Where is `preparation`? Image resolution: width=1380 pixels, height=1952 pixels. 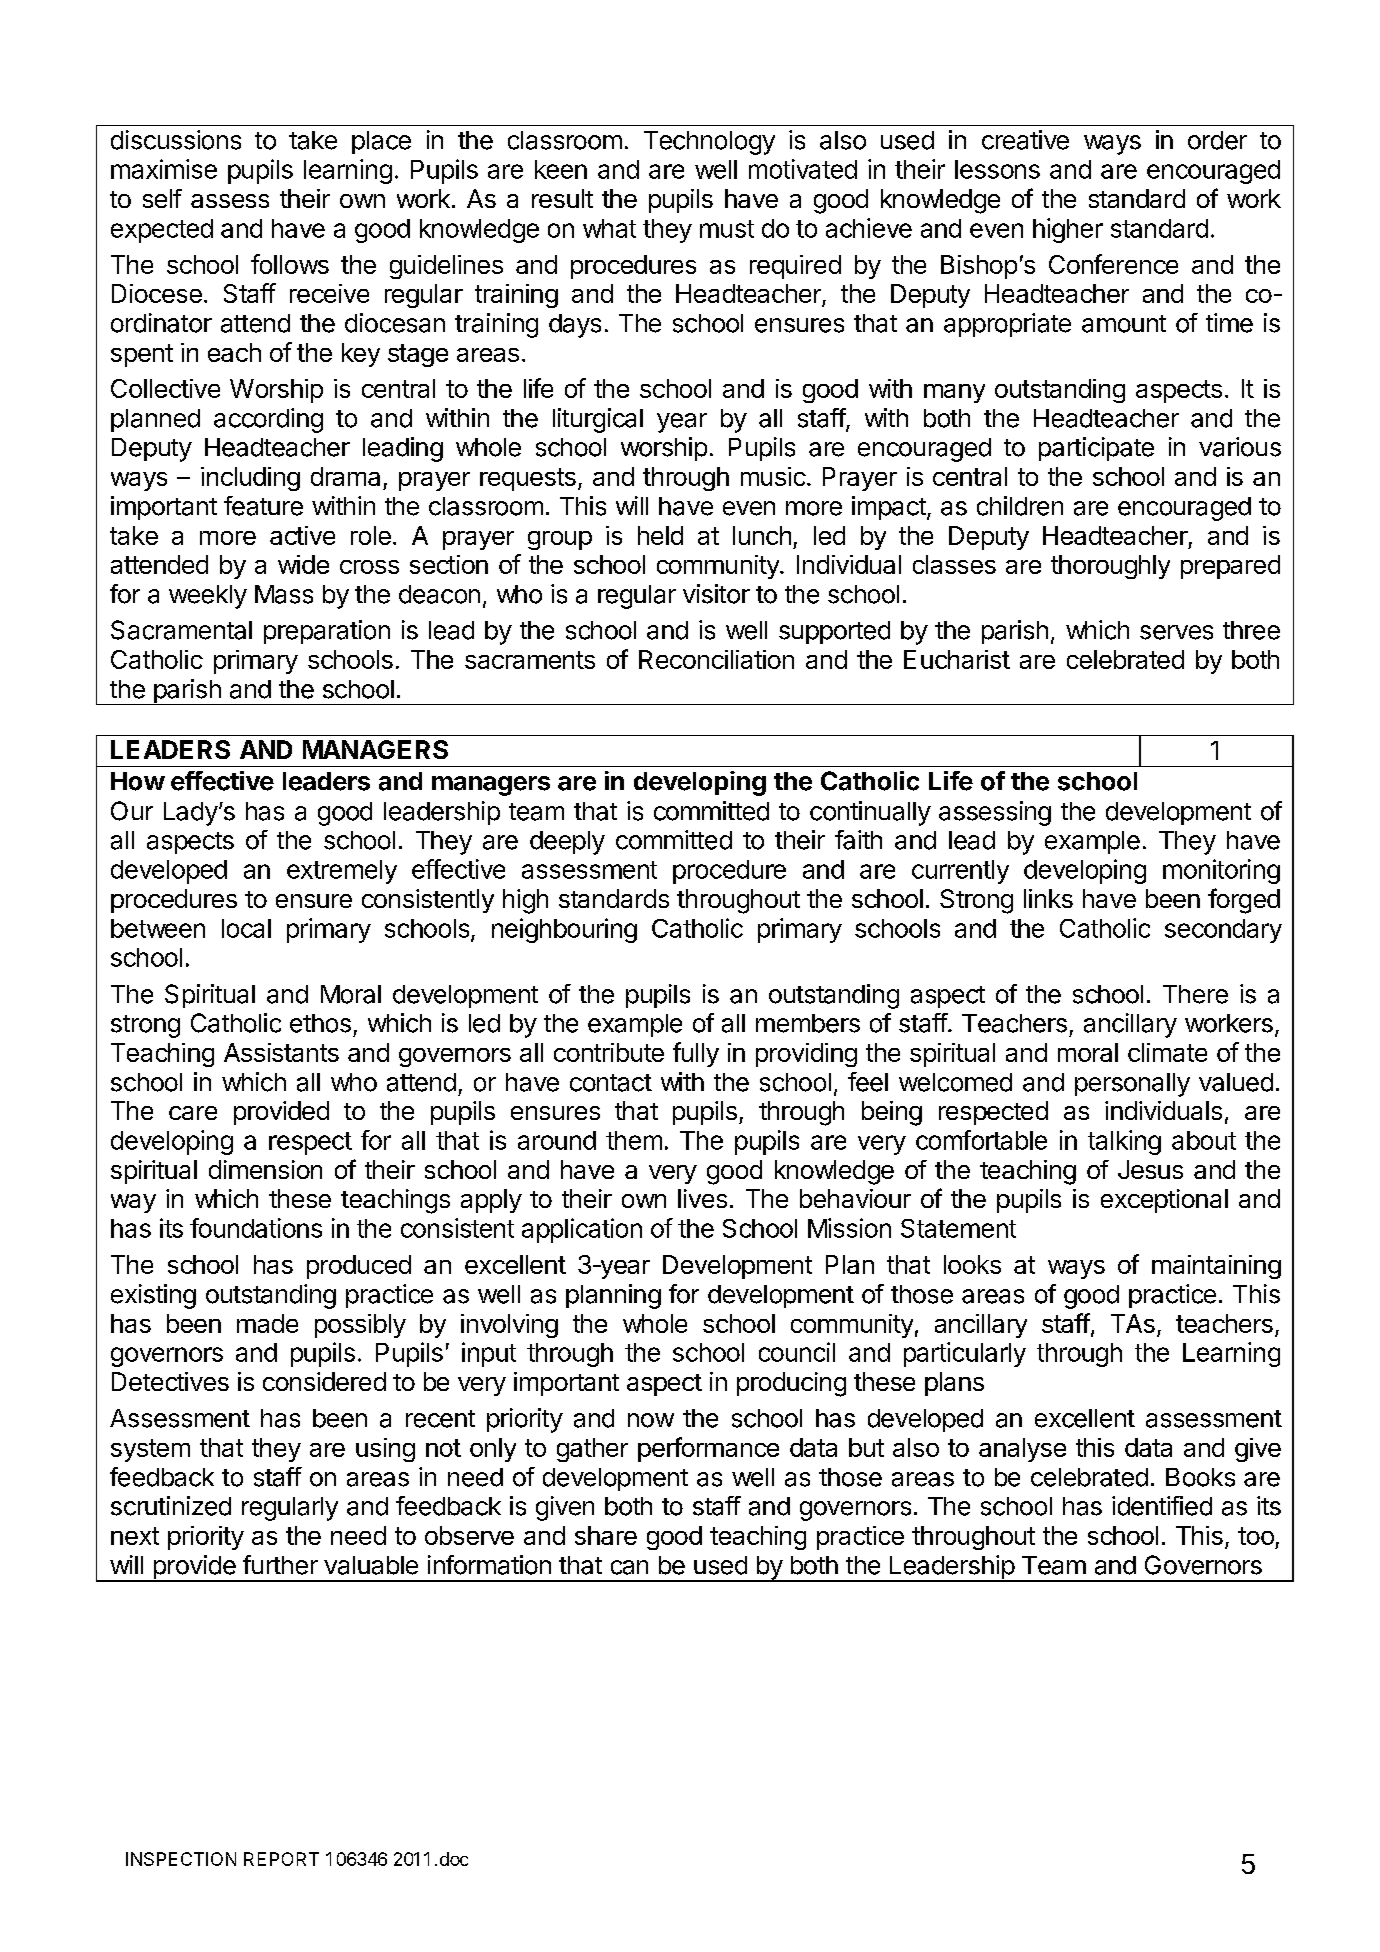
preparation is located at coordinates (327, 632).
